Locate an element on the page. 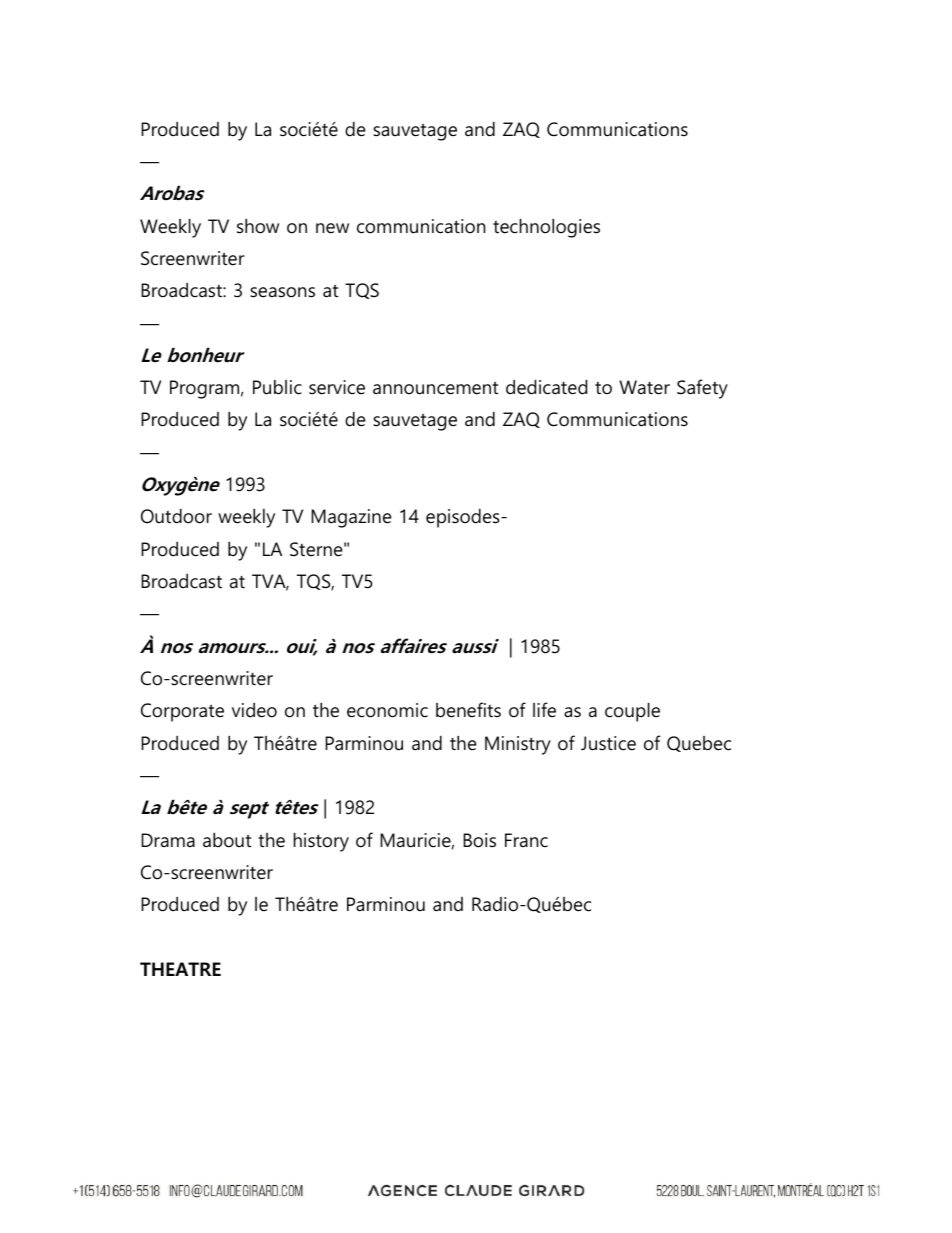 The width and height of the page is (952, 1233). Water is located at coordinates (644, 387).
